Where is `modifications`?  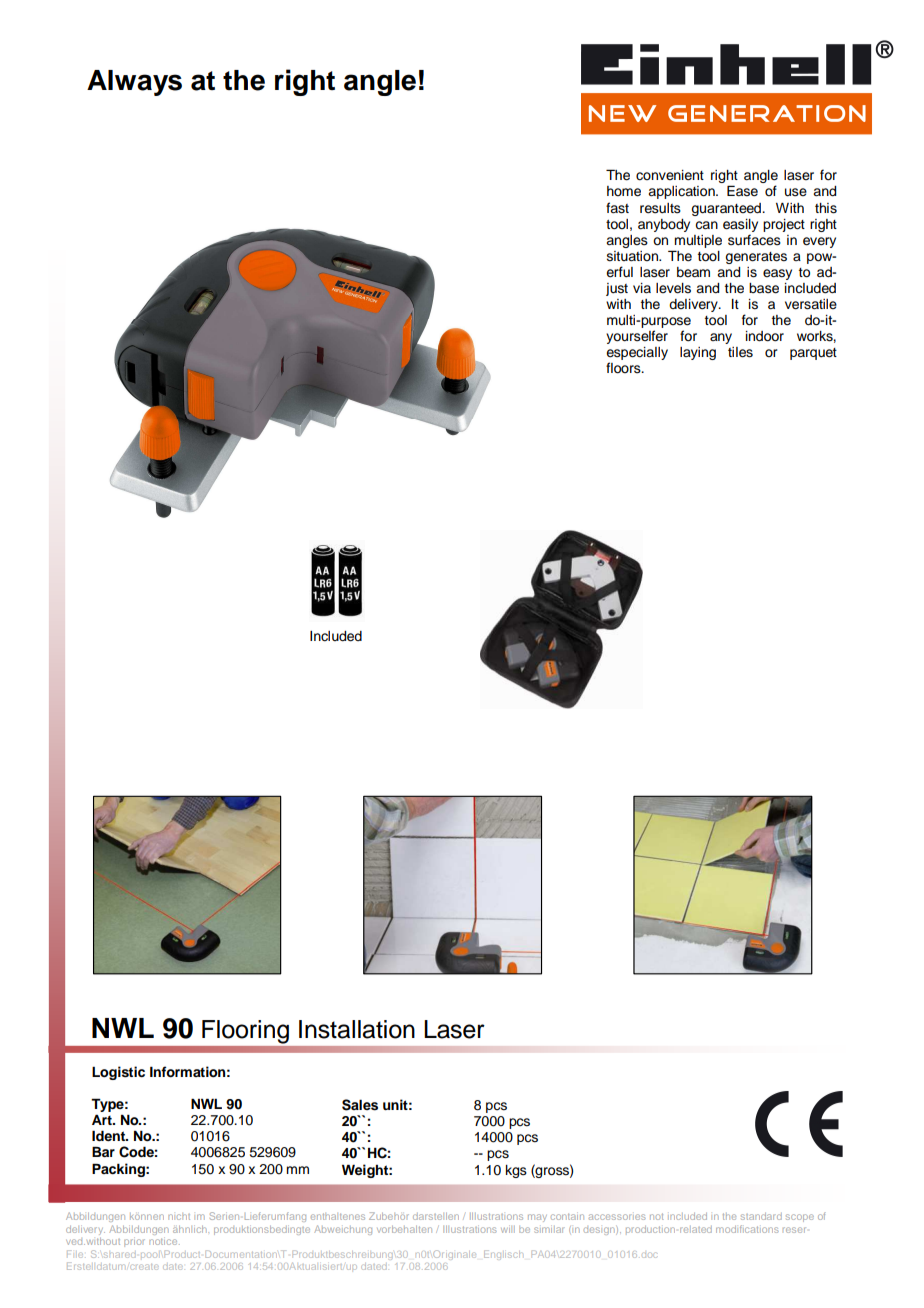
modifications is located at coordinates (747, 1229).
